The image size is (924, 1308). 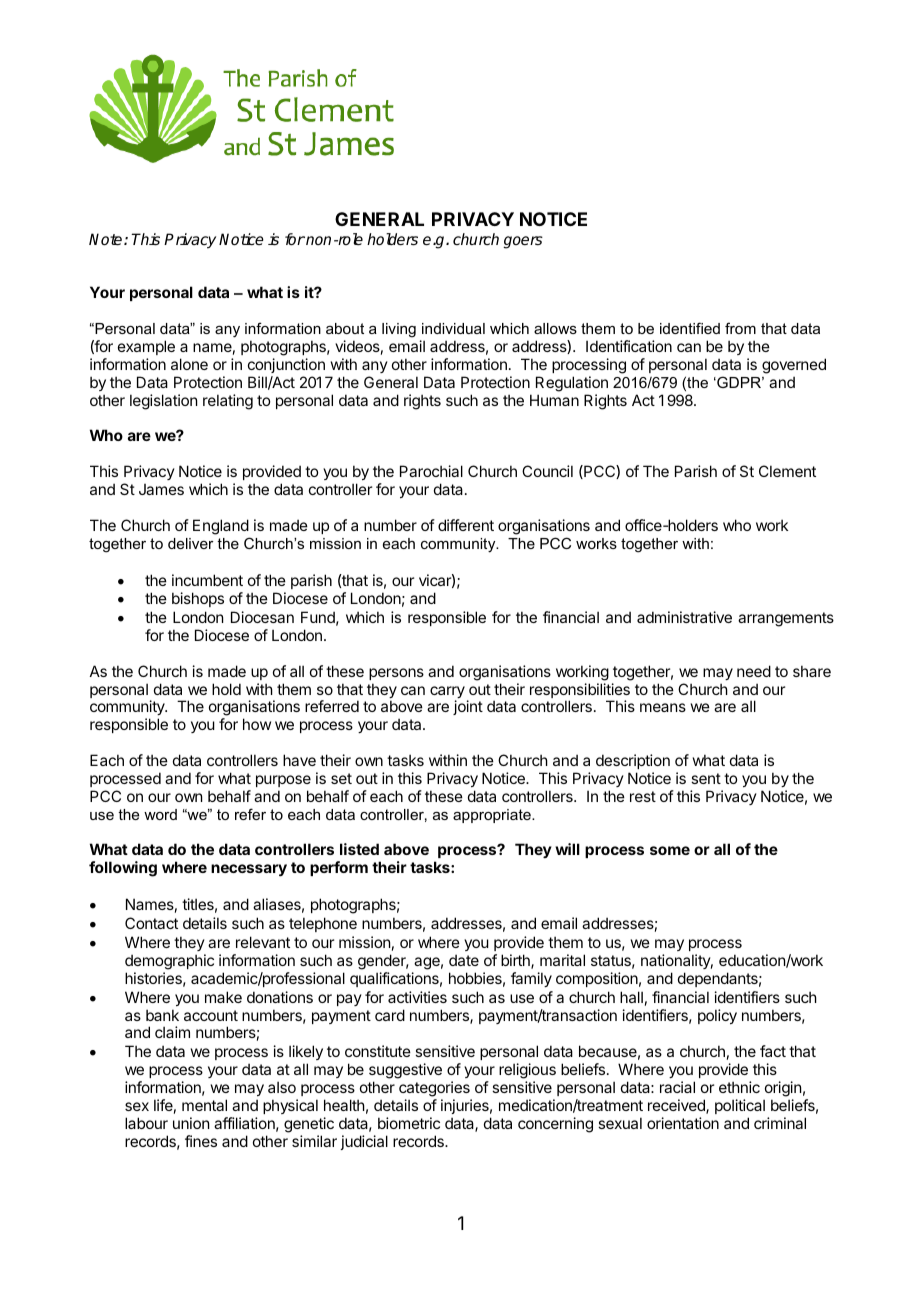 I want to click on Note, so click(x=107, y=239).
